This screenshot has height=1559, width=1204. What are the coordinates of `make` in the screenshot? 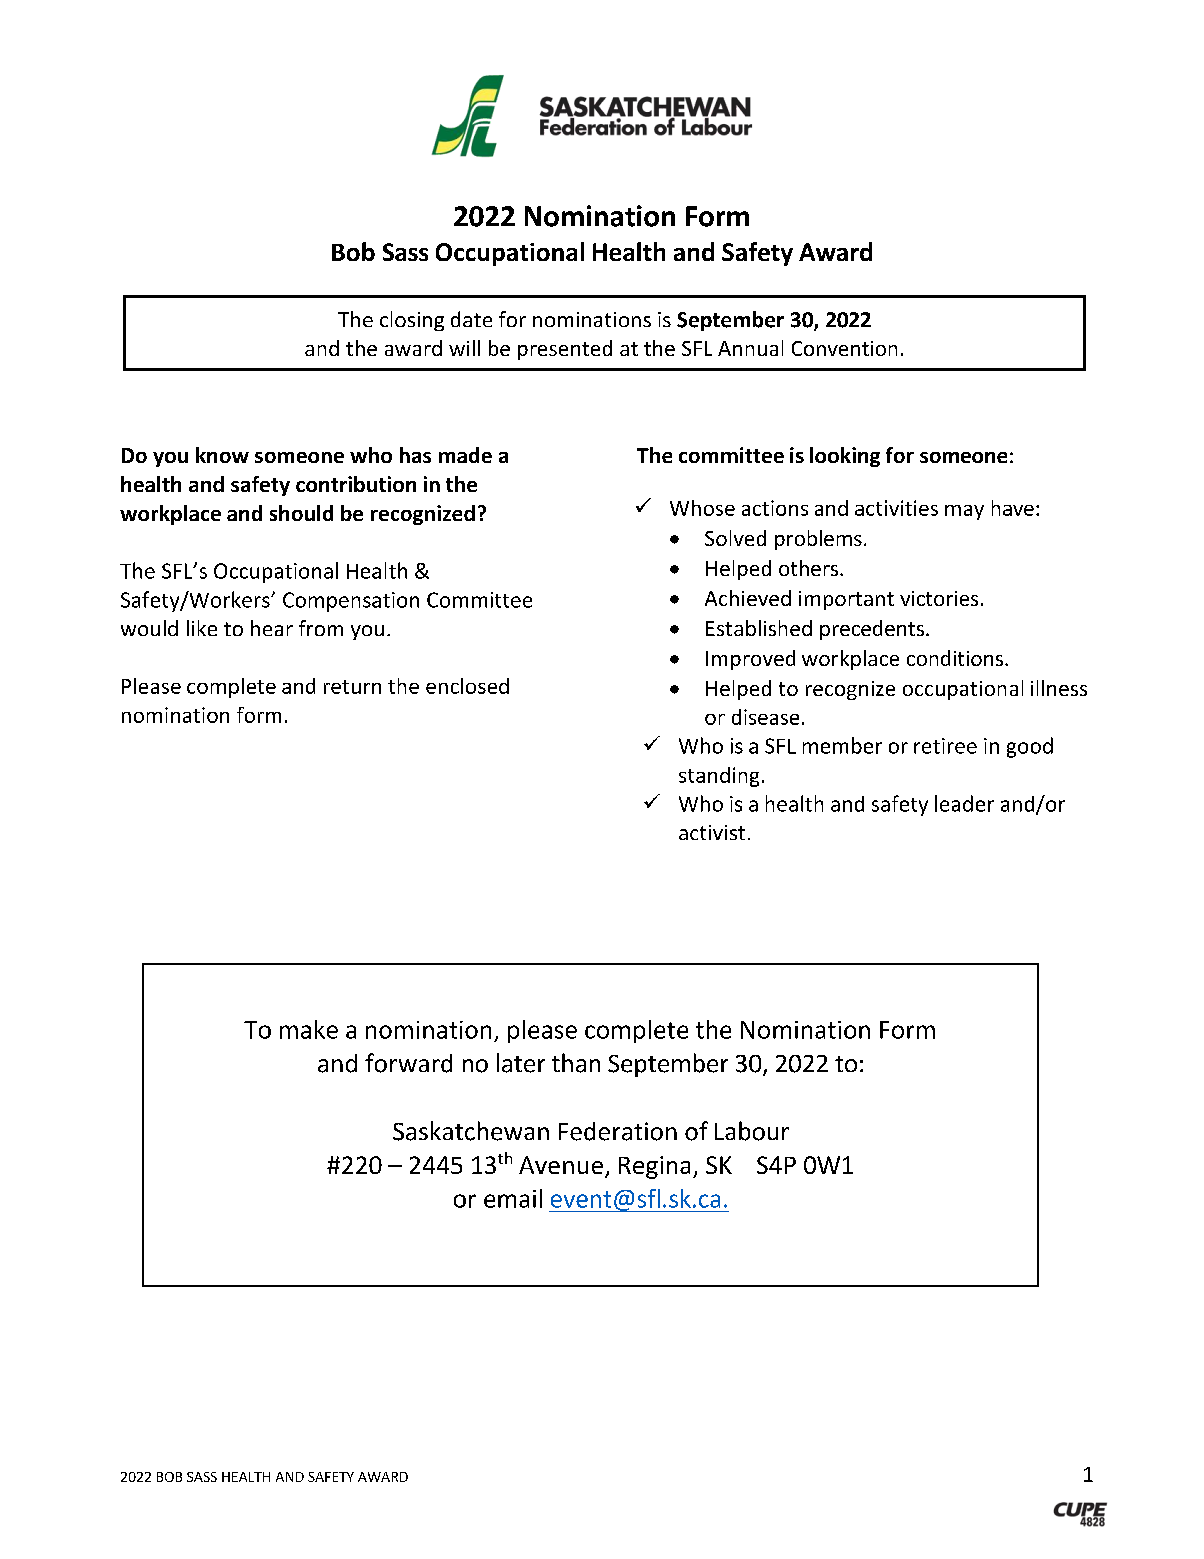 It's located at (309, 1029).
